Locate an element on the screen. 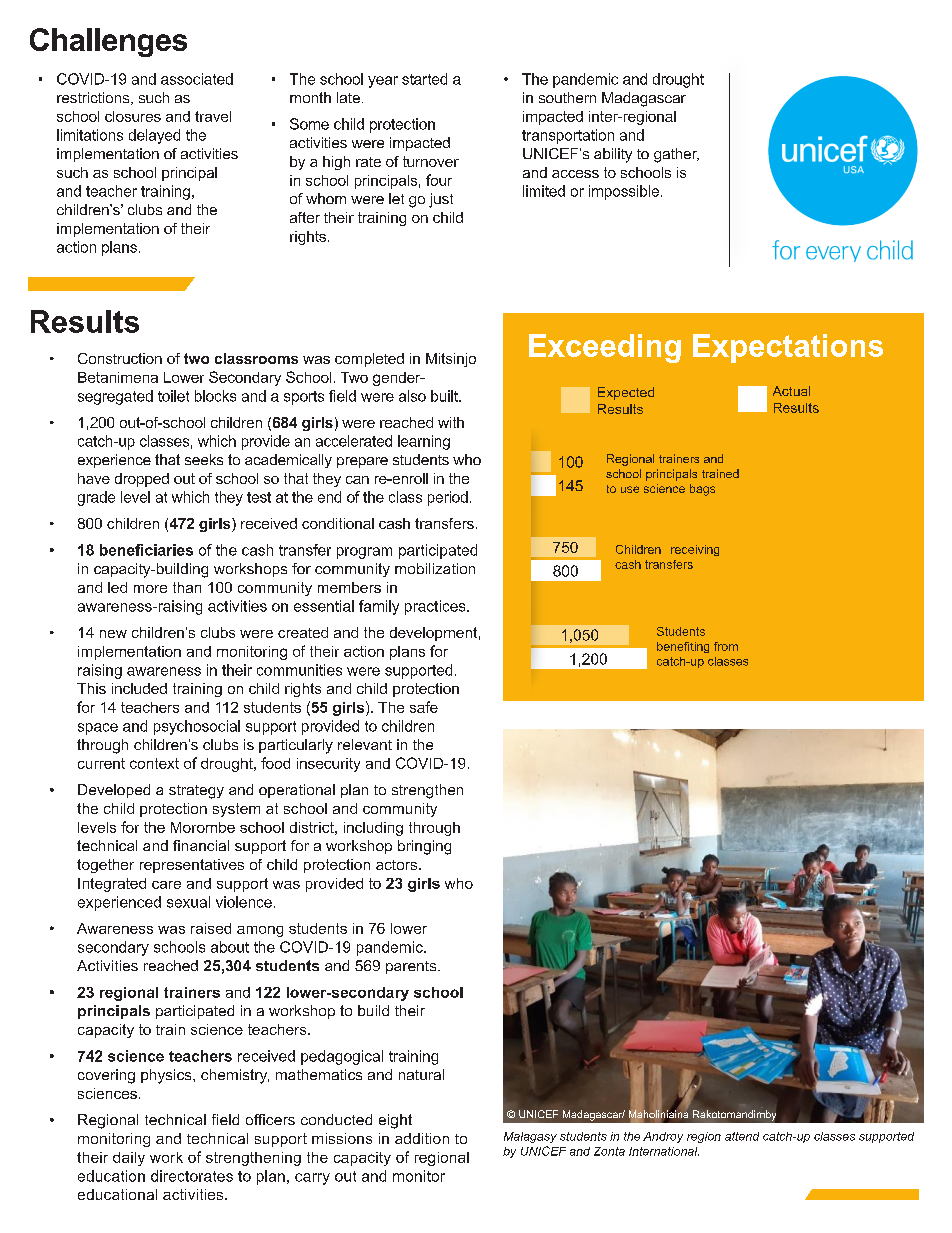  context is located at coordinates (154, 763).
